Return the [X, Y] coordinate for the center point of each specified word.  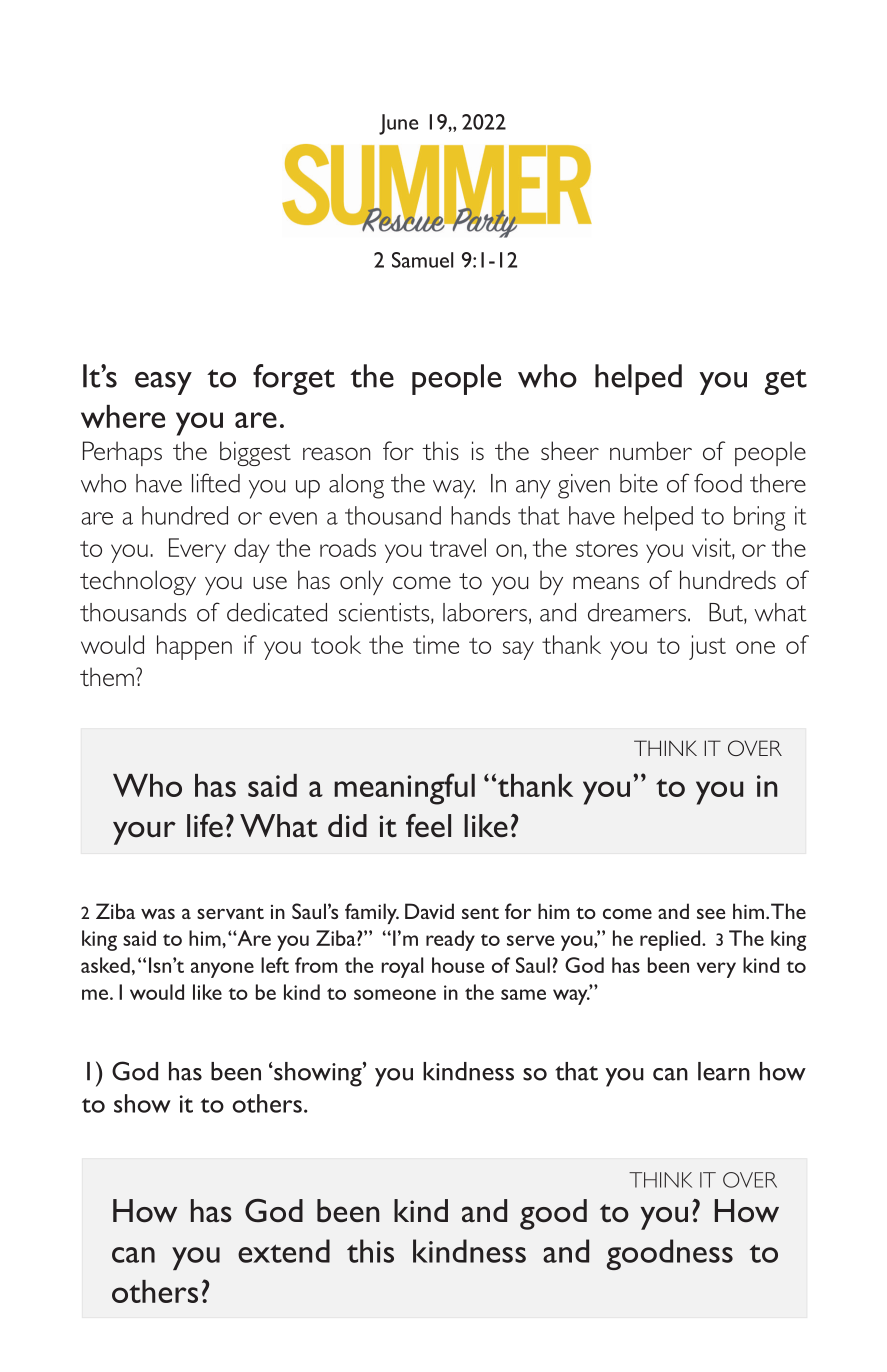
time [436, 644]
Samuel [422, 260]
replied [671, 940]
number [651, 450]
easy [163, 383]
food [718, 483]
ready [450, 940]
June [398, 124]
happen [194, 647]
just [707, 647]
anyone [222, 970]
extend [284, 1251]
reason [337, 453]
